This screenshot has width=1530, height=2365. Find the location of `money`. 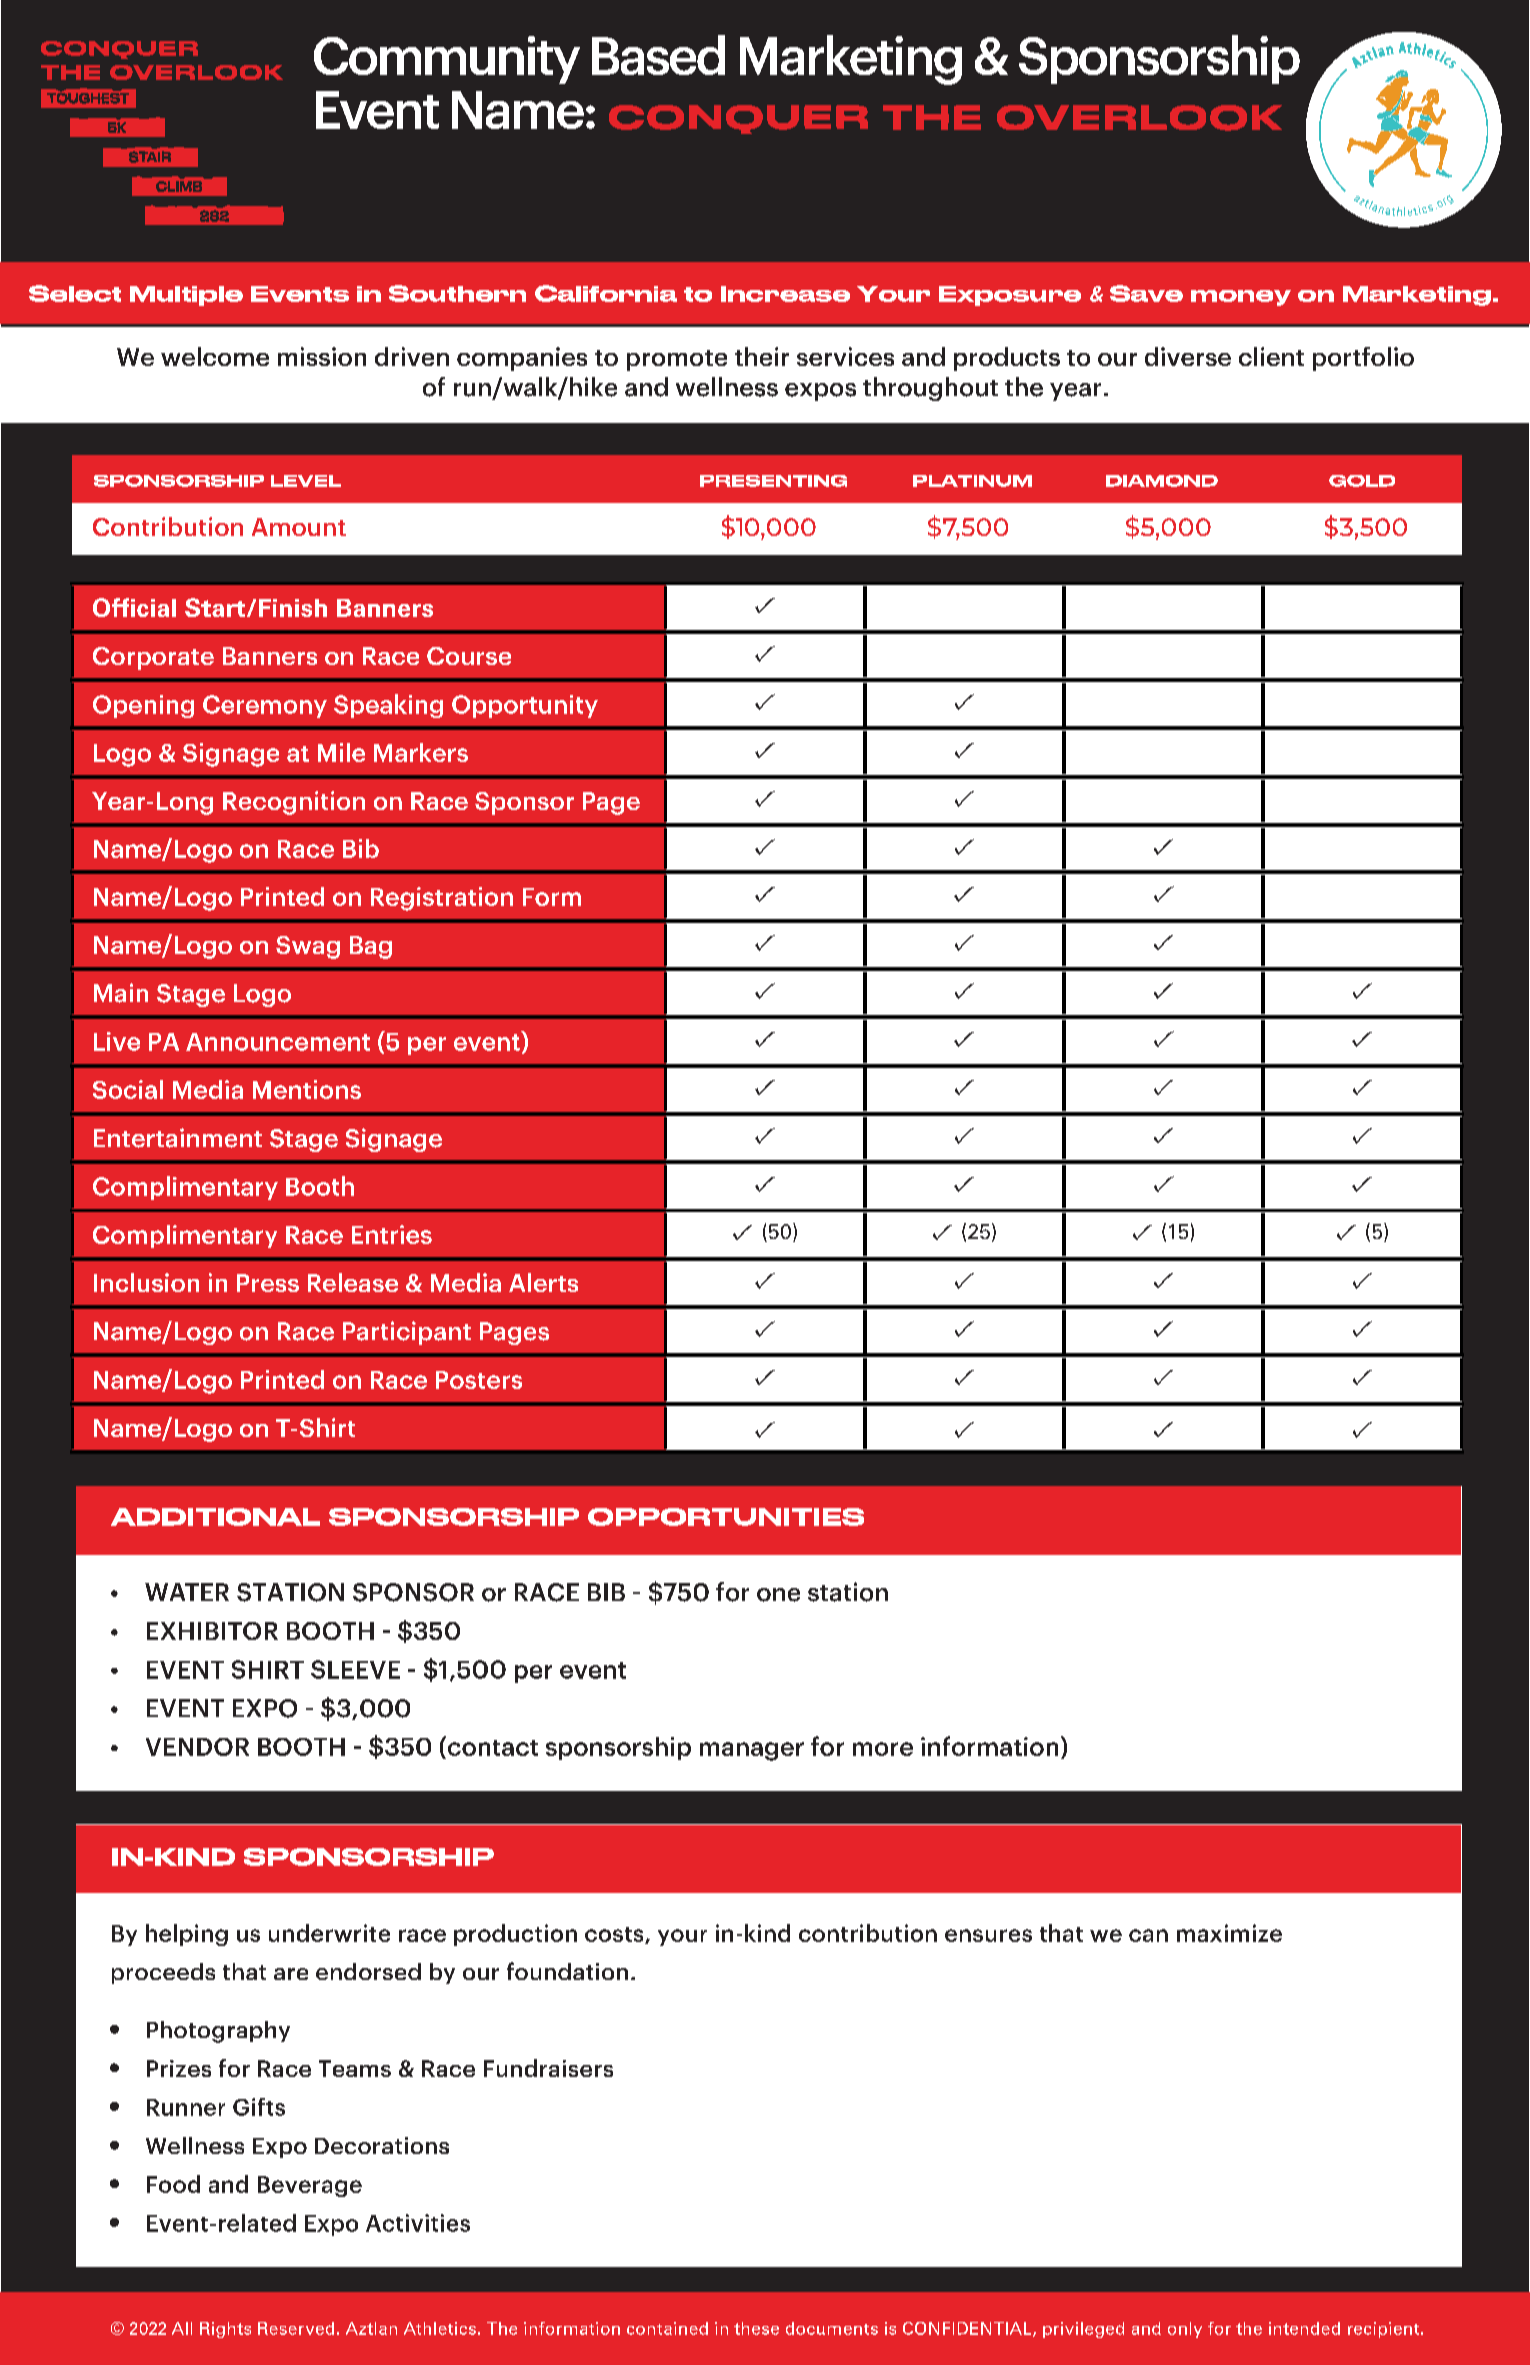

money is located at coordinates (1241, 298).
